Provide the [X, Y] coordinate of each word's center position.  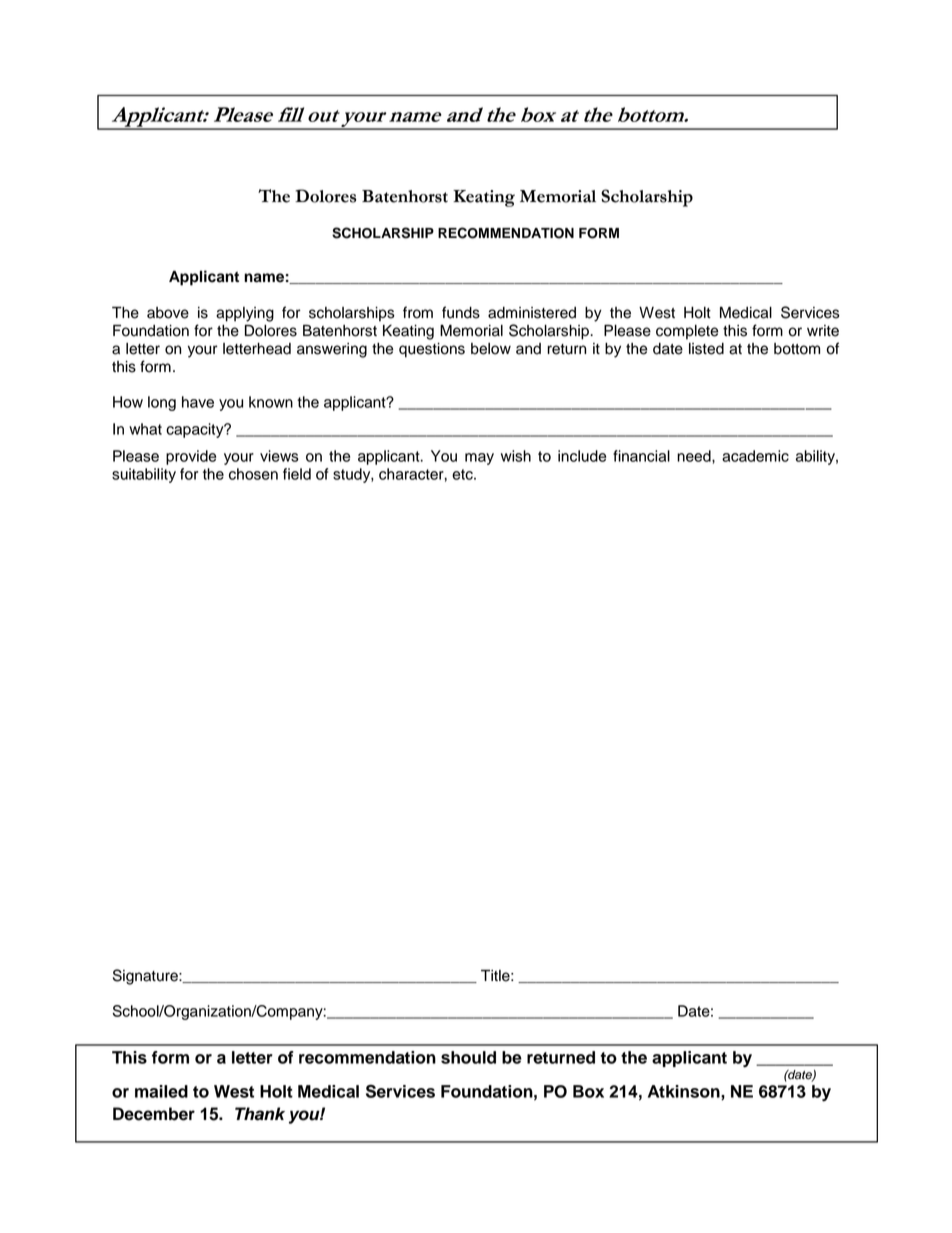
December [154, 1114]
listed [706, 349]
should [468, 1057]
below [491, 349]
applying [245, 314]
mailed [161, 1091]
